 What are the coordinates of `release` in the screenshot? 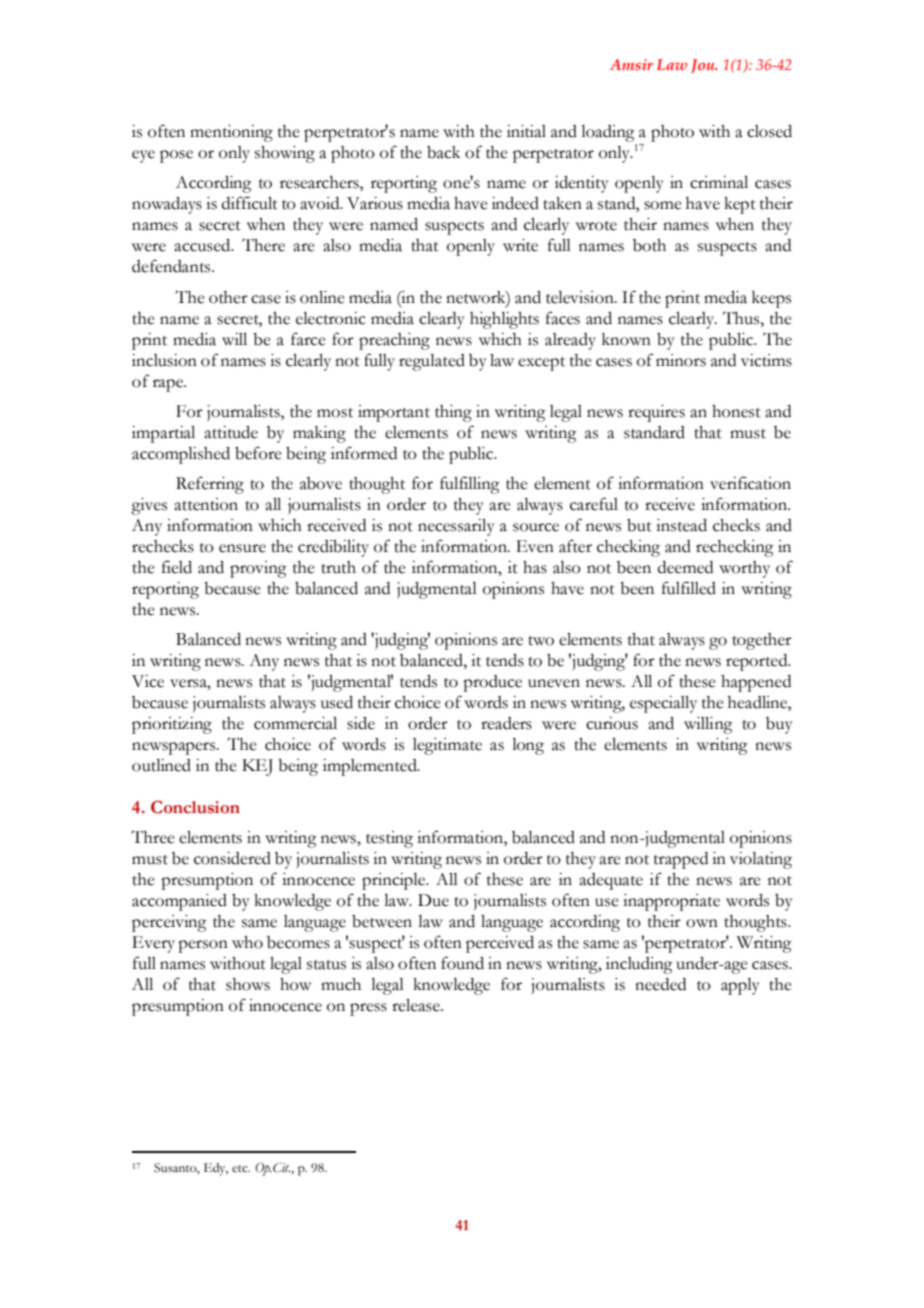 It's located at (417, 1005).
